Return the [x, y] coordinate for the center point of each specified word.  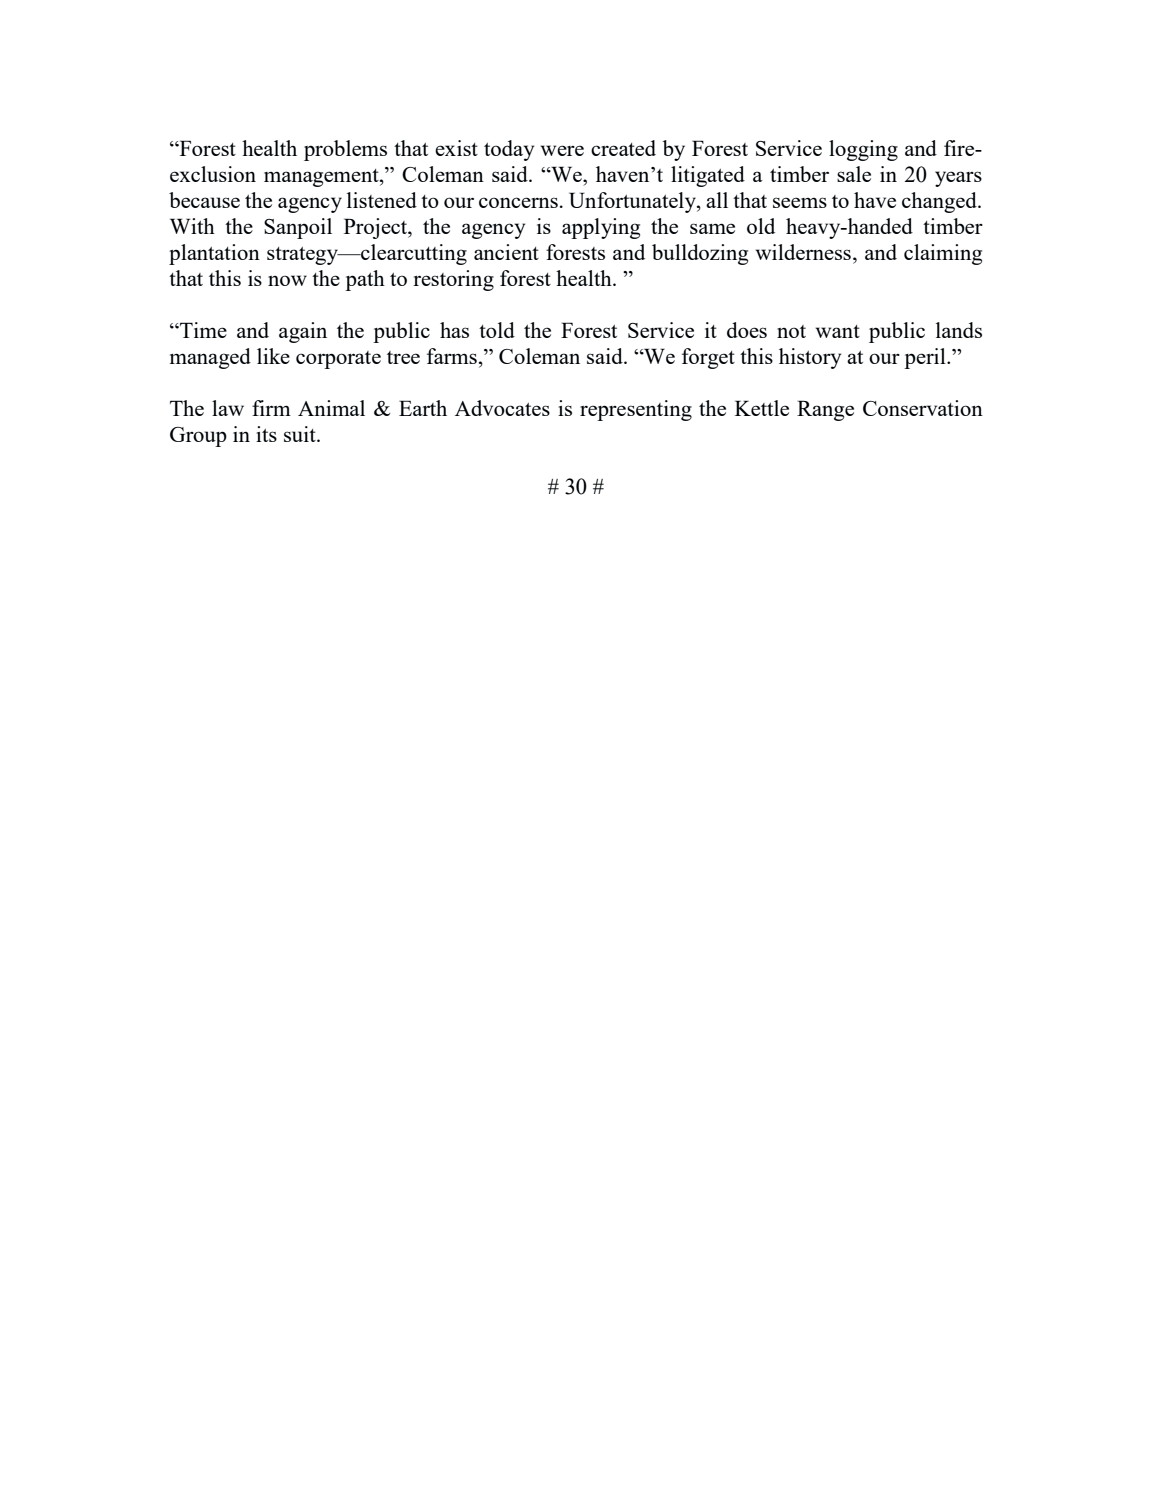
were [562, 150]
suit [301, 434]
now [287, 280]
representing [636, 410]
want [837, 331]
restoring [453, 280]
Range [825, 410]
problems [345, 150]
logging [863, 150]
